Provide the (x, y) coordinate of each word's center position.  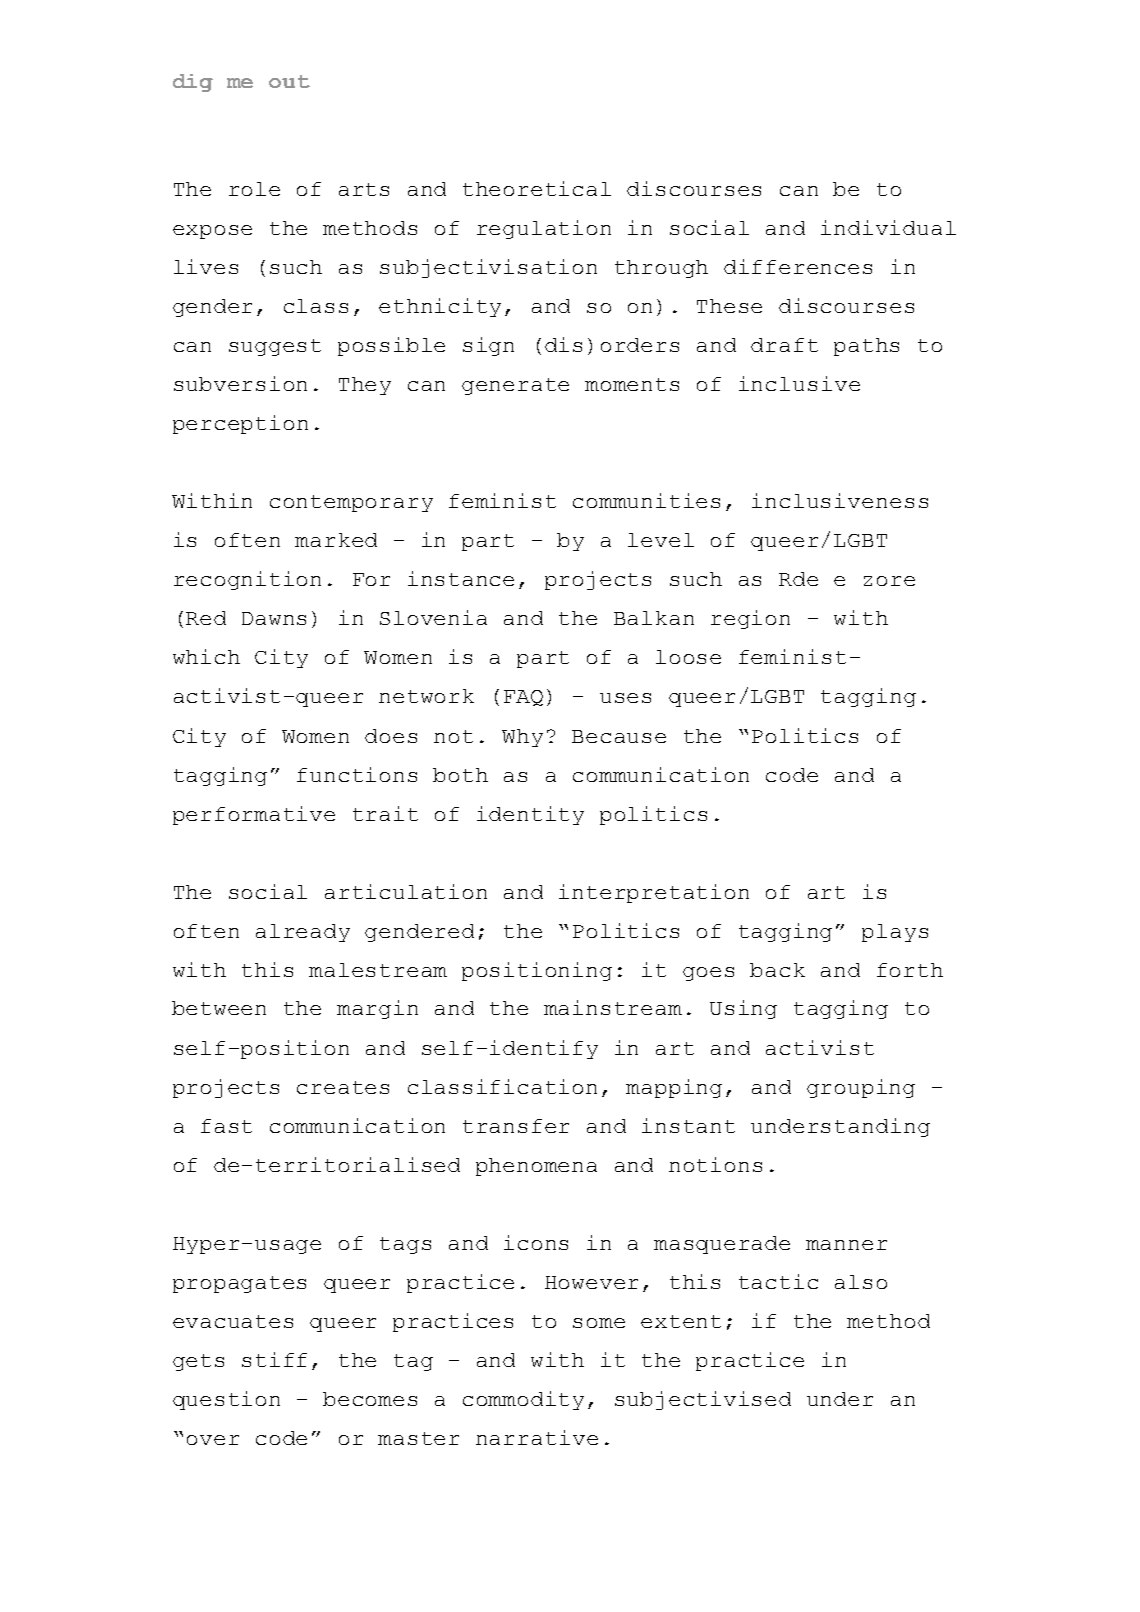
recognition (247, 580)
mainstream (613, 1007)
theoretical (537, 188)
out (289, 81)
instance (461, 578)
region (750, 619)
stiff (274, 1359)
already (303, 933)
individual (888, 227)
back (777, 970)
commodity (523, 1400)
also (861, 1282)
